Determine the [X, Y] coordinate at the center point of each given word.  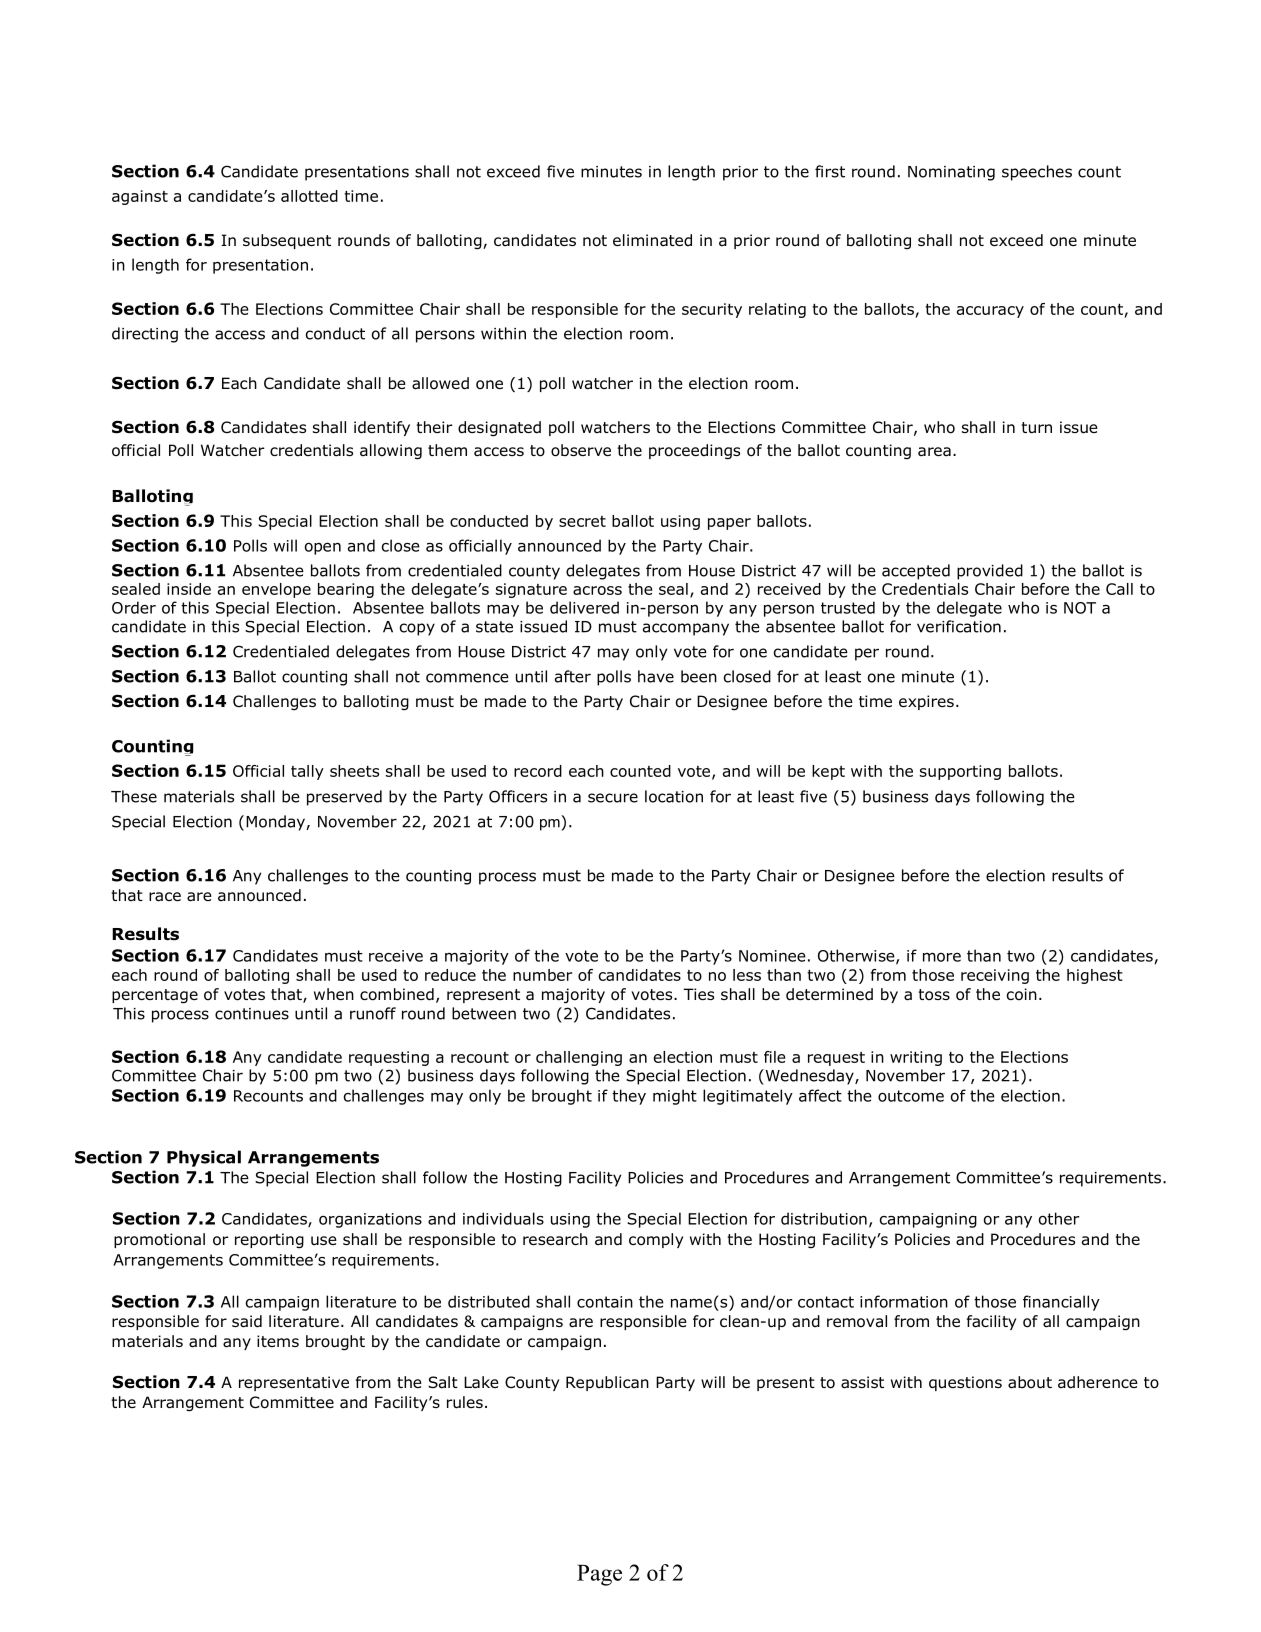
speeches [1037, 173]
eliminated [652, 240]
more [942, 957]
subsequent [287, 241]
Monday [276, 823]
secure [613, 798]
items [278, 1341]
